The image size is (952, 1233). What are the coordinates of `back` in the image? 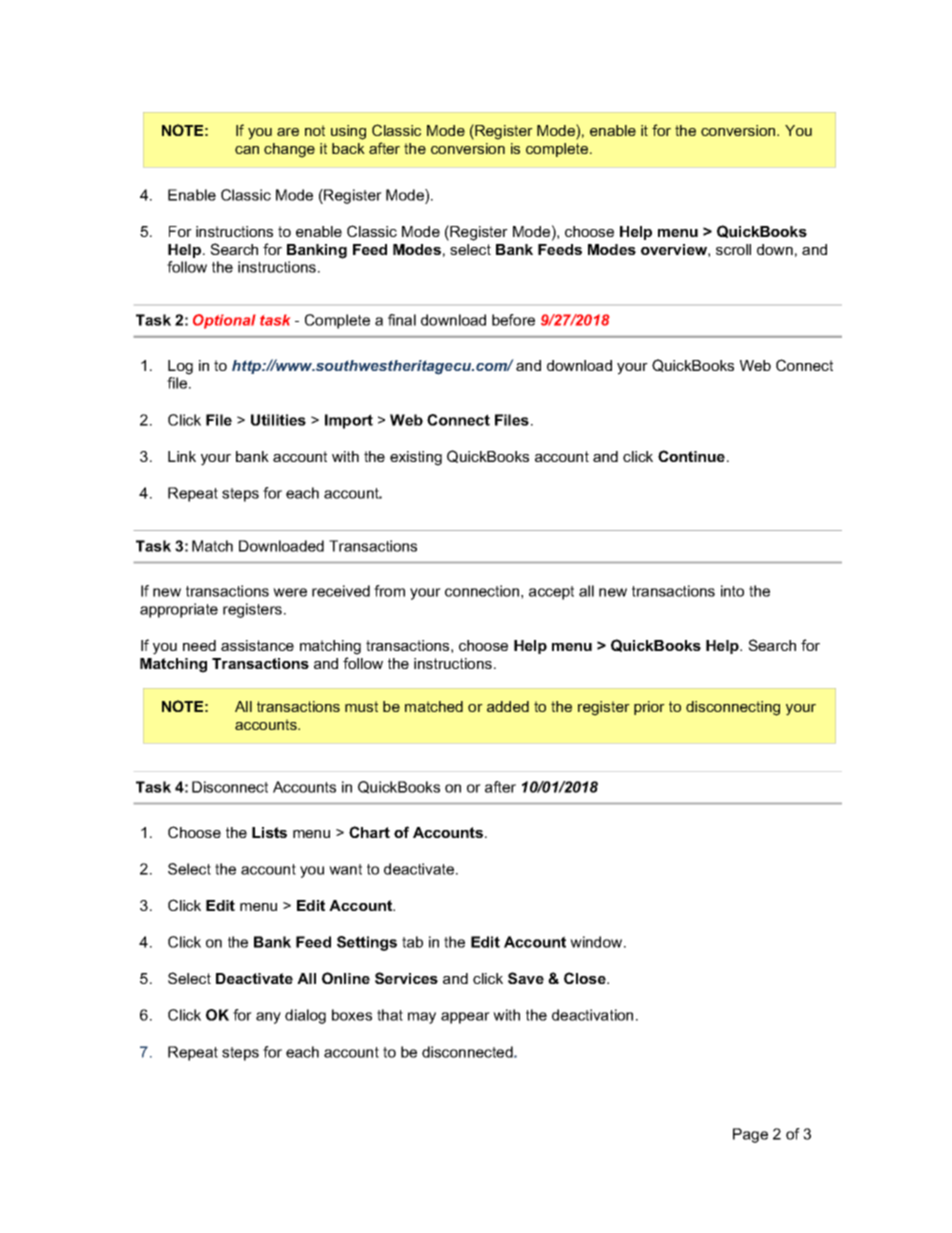 It's located at (348, 148).
